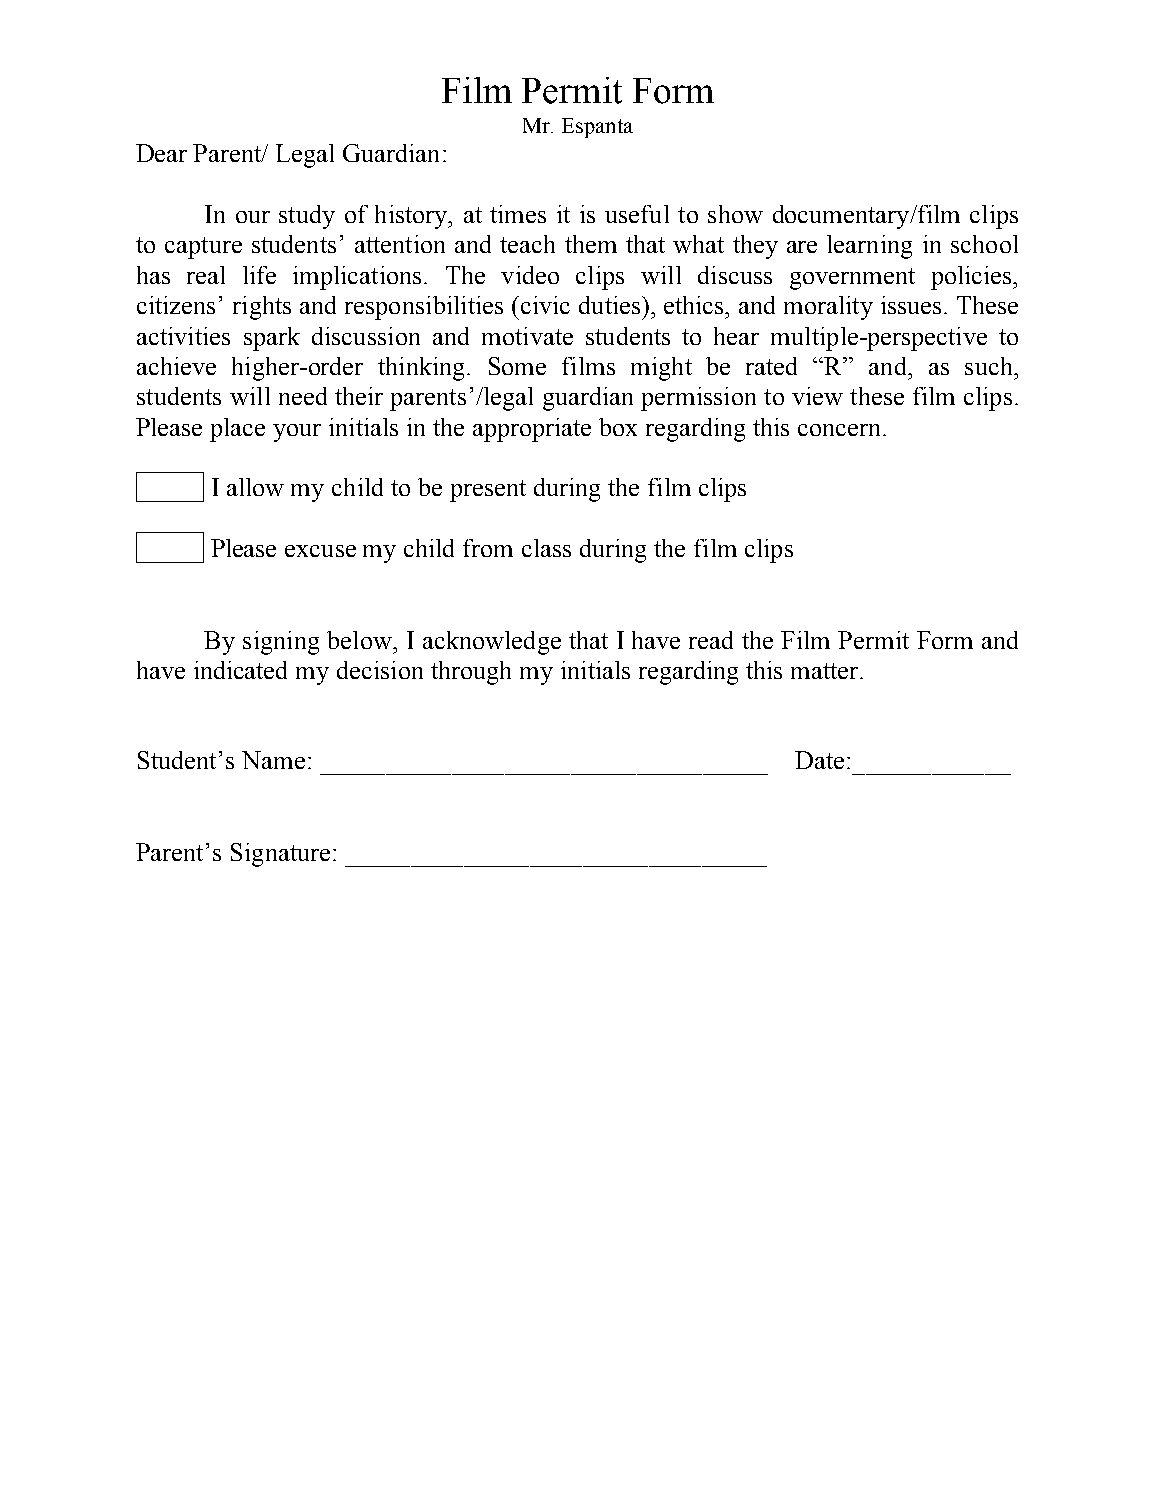 The height and width of the screenshot is (1495, 1155). I want to click on motivate, so click(527, 336).
